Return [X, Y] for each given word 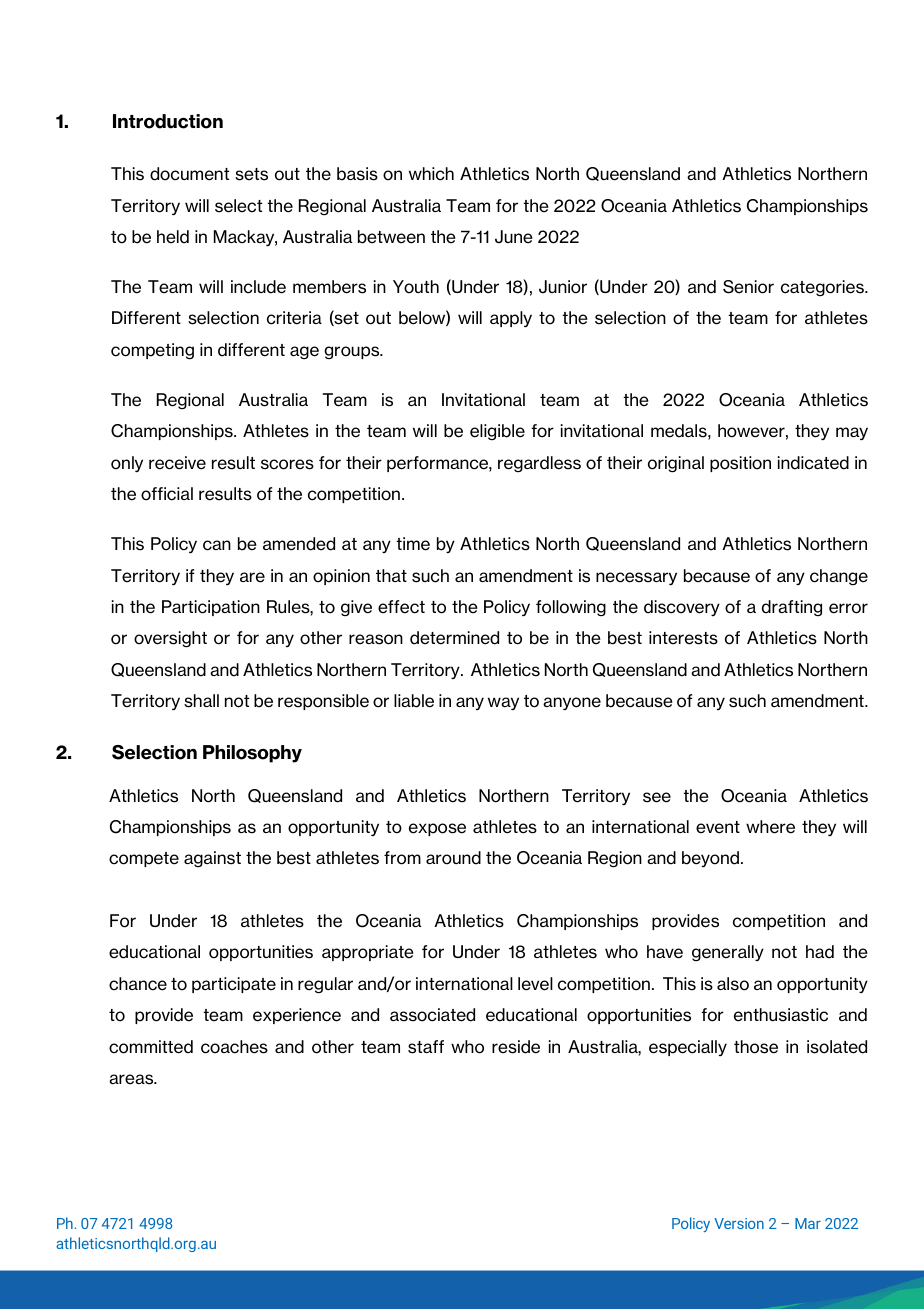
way [503, 703]
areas [132, 1079]
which [431, 174]
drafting [792, 608]
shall [201, 701]
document [190, 174]
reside [516, 1047]
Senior [748, 287]
